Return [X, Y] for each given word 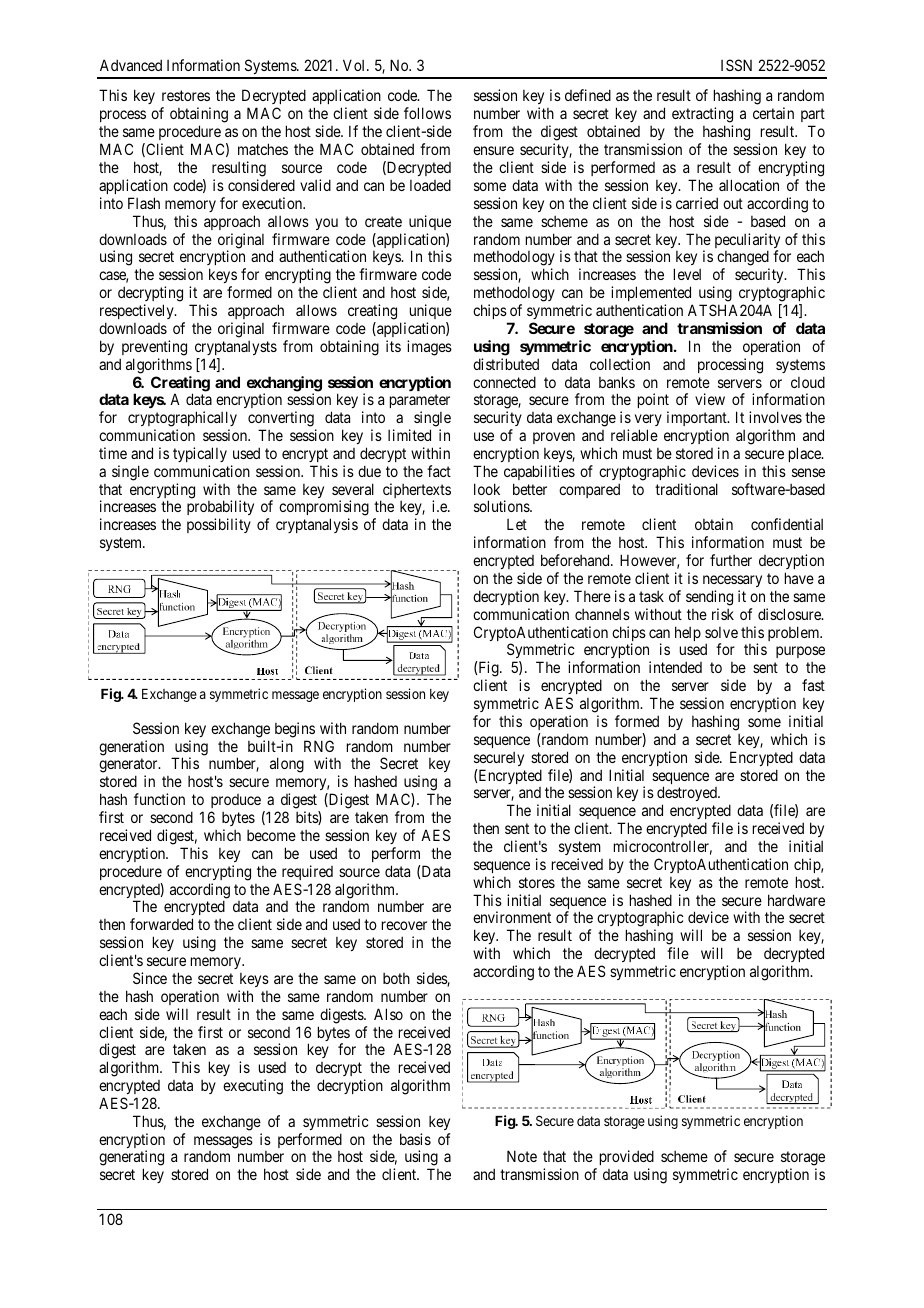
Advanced [131, 65]
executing [253, 1087]
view [710, 399]
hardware [796, 900]
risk [723, 614]
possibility [219, 525]
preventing [154, 348]
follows [427, 113]
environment [512, 917]
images [429, 348]
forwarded [161, 924]
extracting [702, 116]
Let [517, 524]
